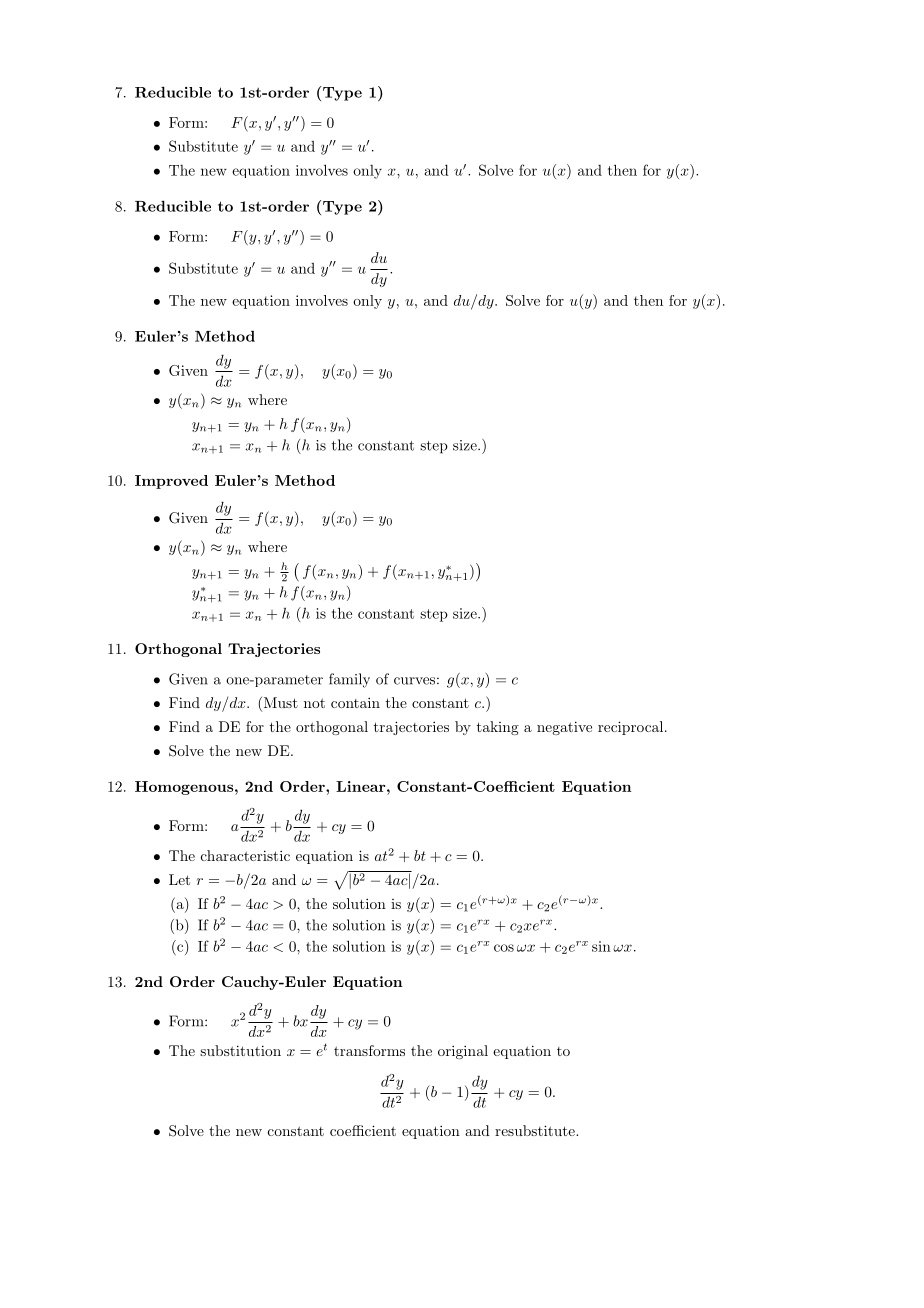  What do you see at coordinates (601, 946) in the screenshot?
I see `sin` at bounding box center [601, 946].
